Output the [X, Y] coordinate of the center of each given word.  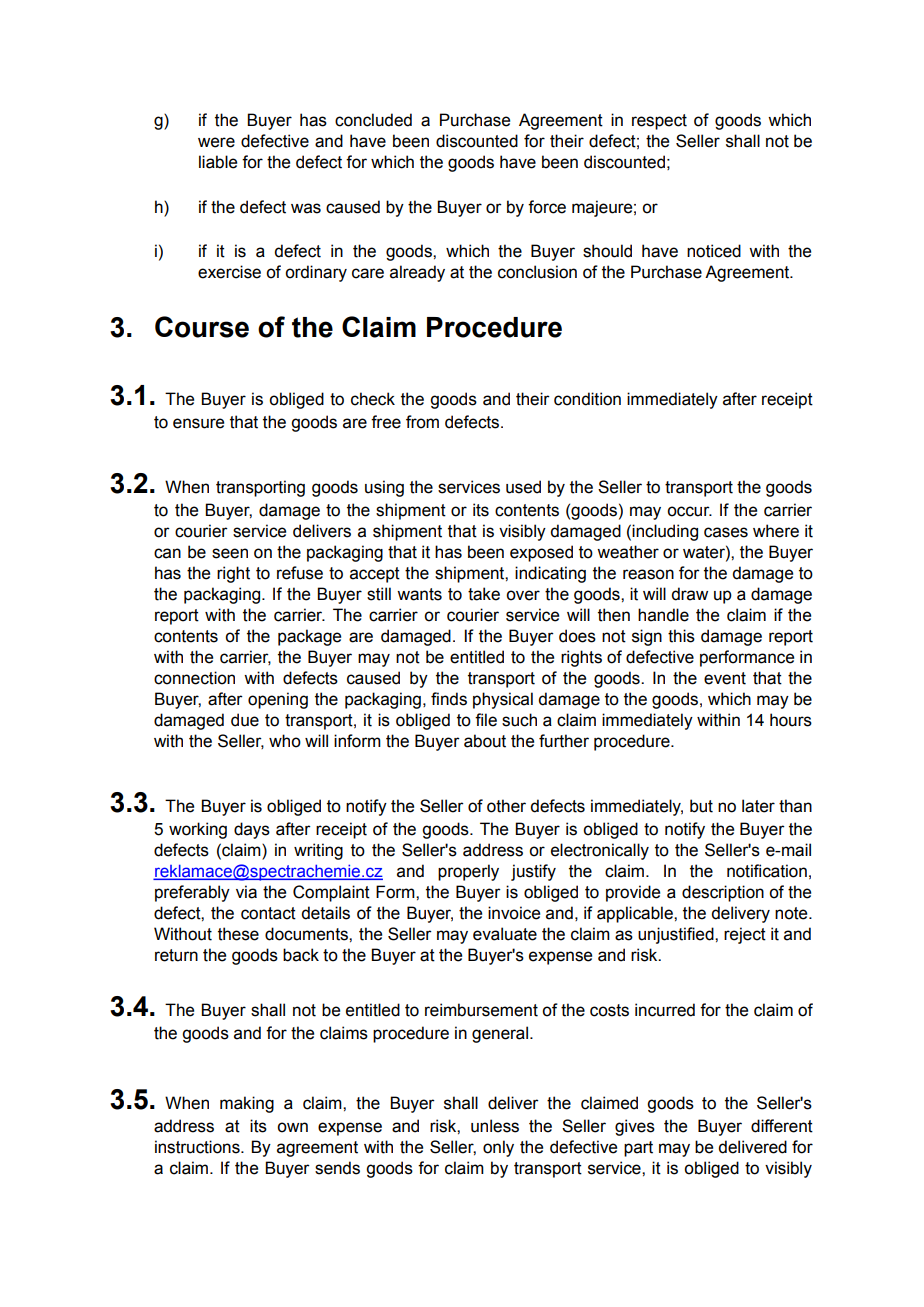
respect [659, 122]
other [506, 806]
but [701, 806]
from [422, 422]
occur [689, 511]
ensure [198, 423]
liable [218, 162]
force [547, 207]
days [252, 830]
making [247, 1104]
